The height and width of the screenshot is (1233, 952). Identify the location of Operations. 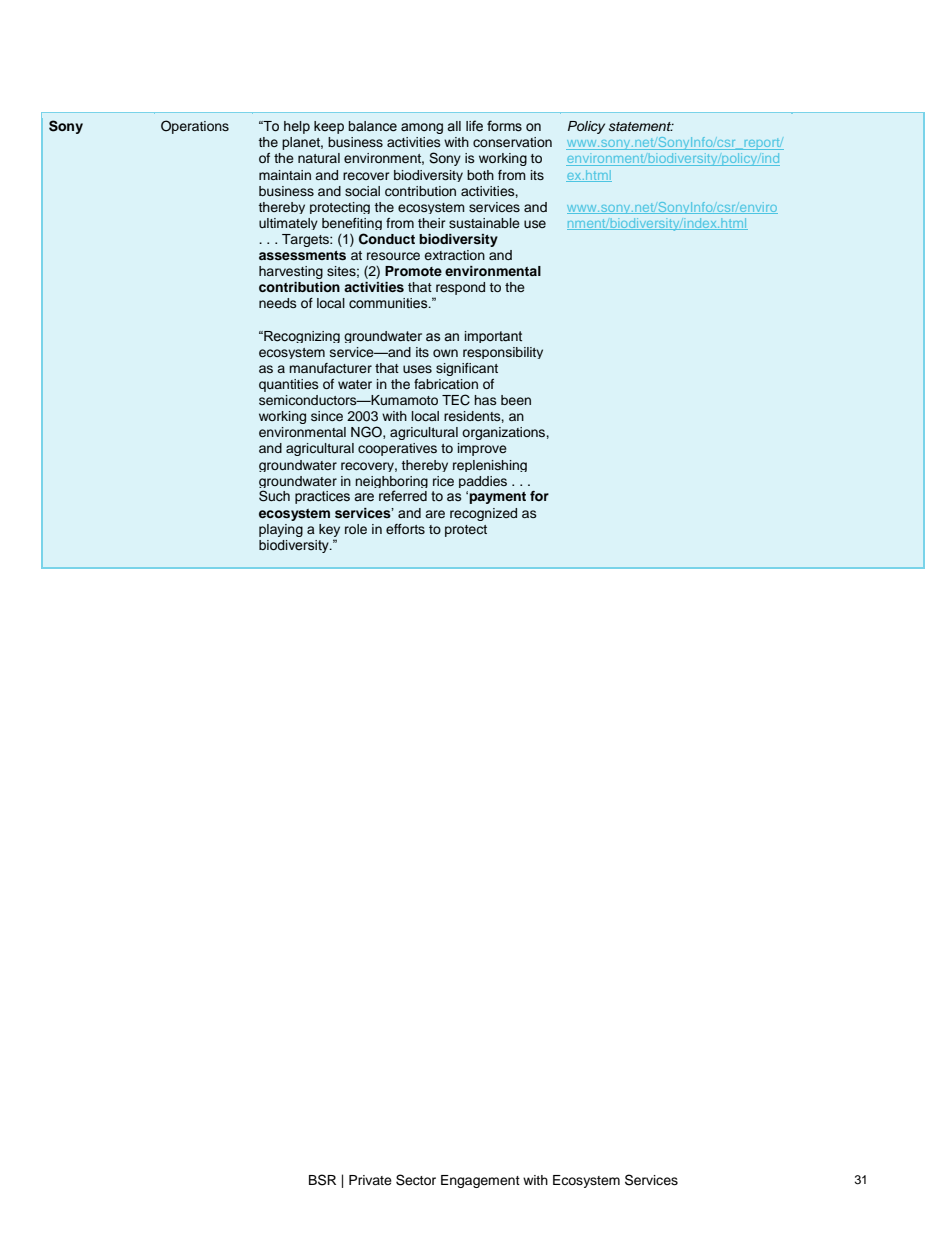
(195, 127).
